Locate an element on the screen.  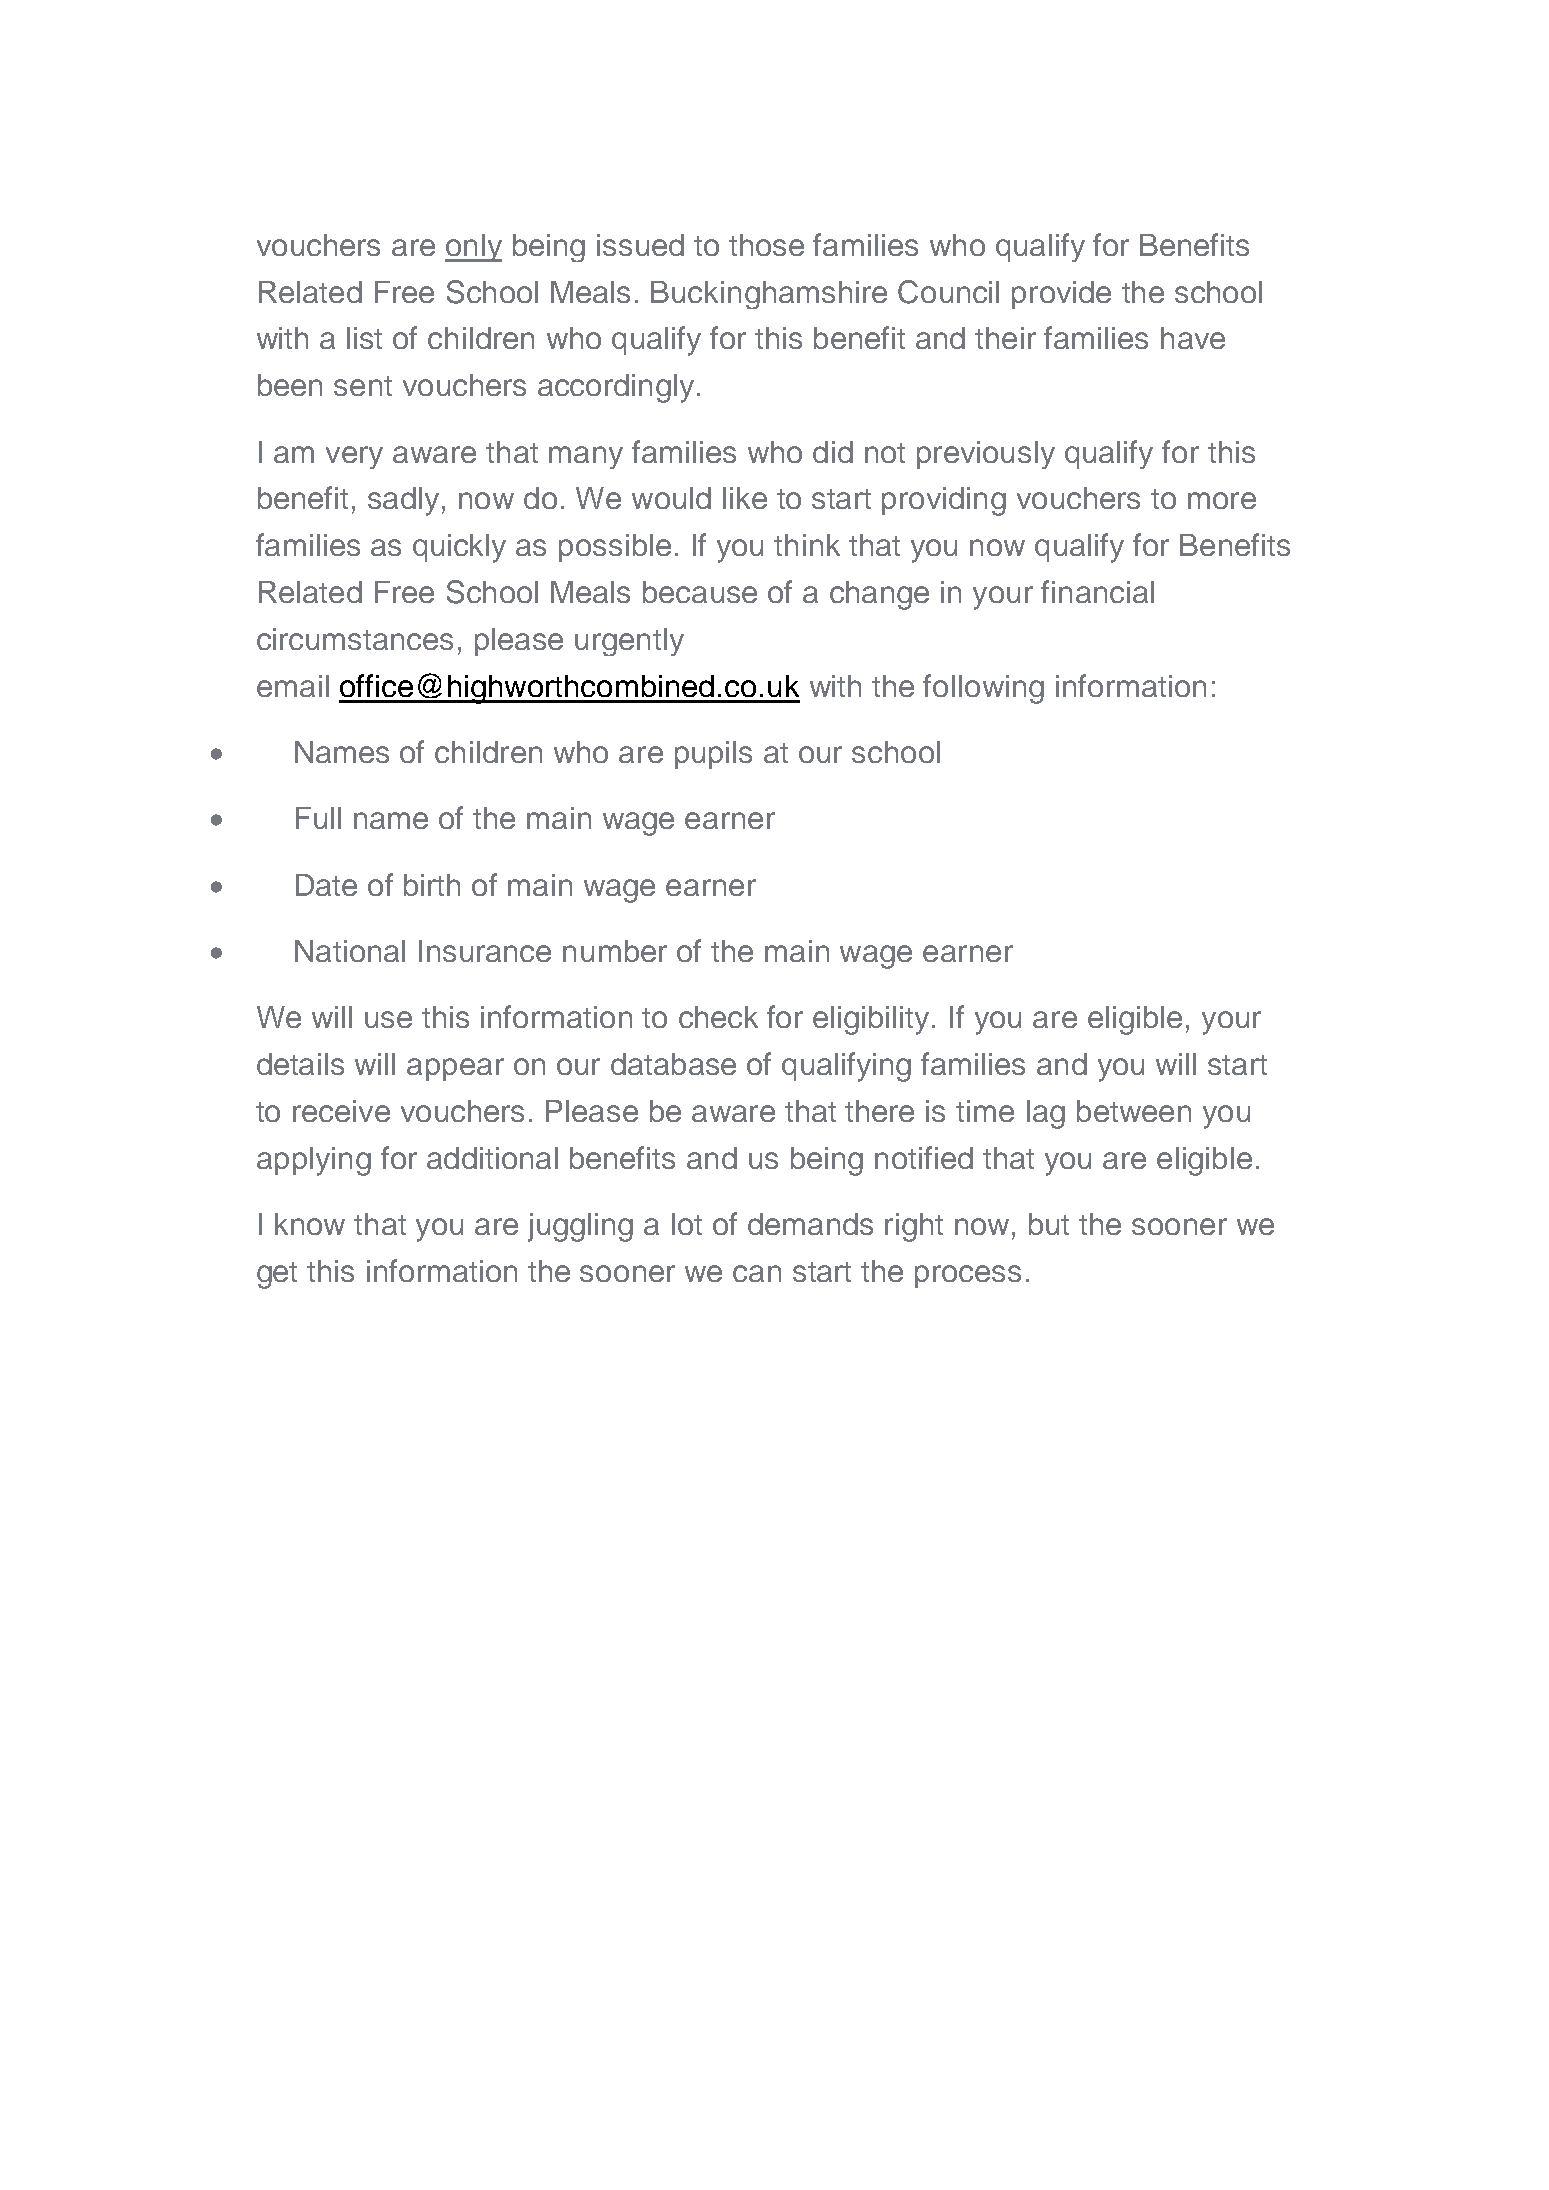
between is located at coordinates (1134, 1111).
